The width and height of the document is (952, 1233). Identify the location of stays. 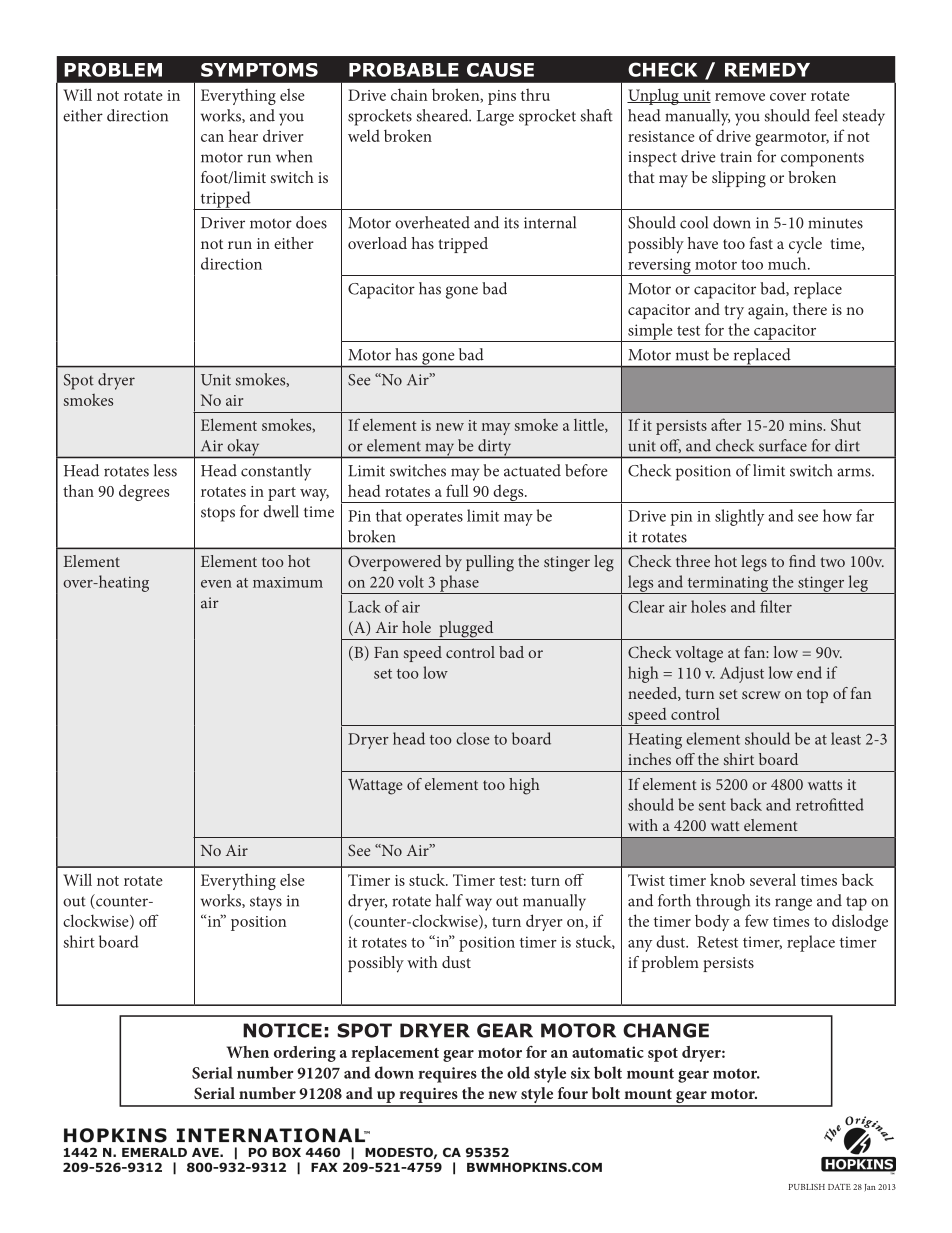
(266, 903).
